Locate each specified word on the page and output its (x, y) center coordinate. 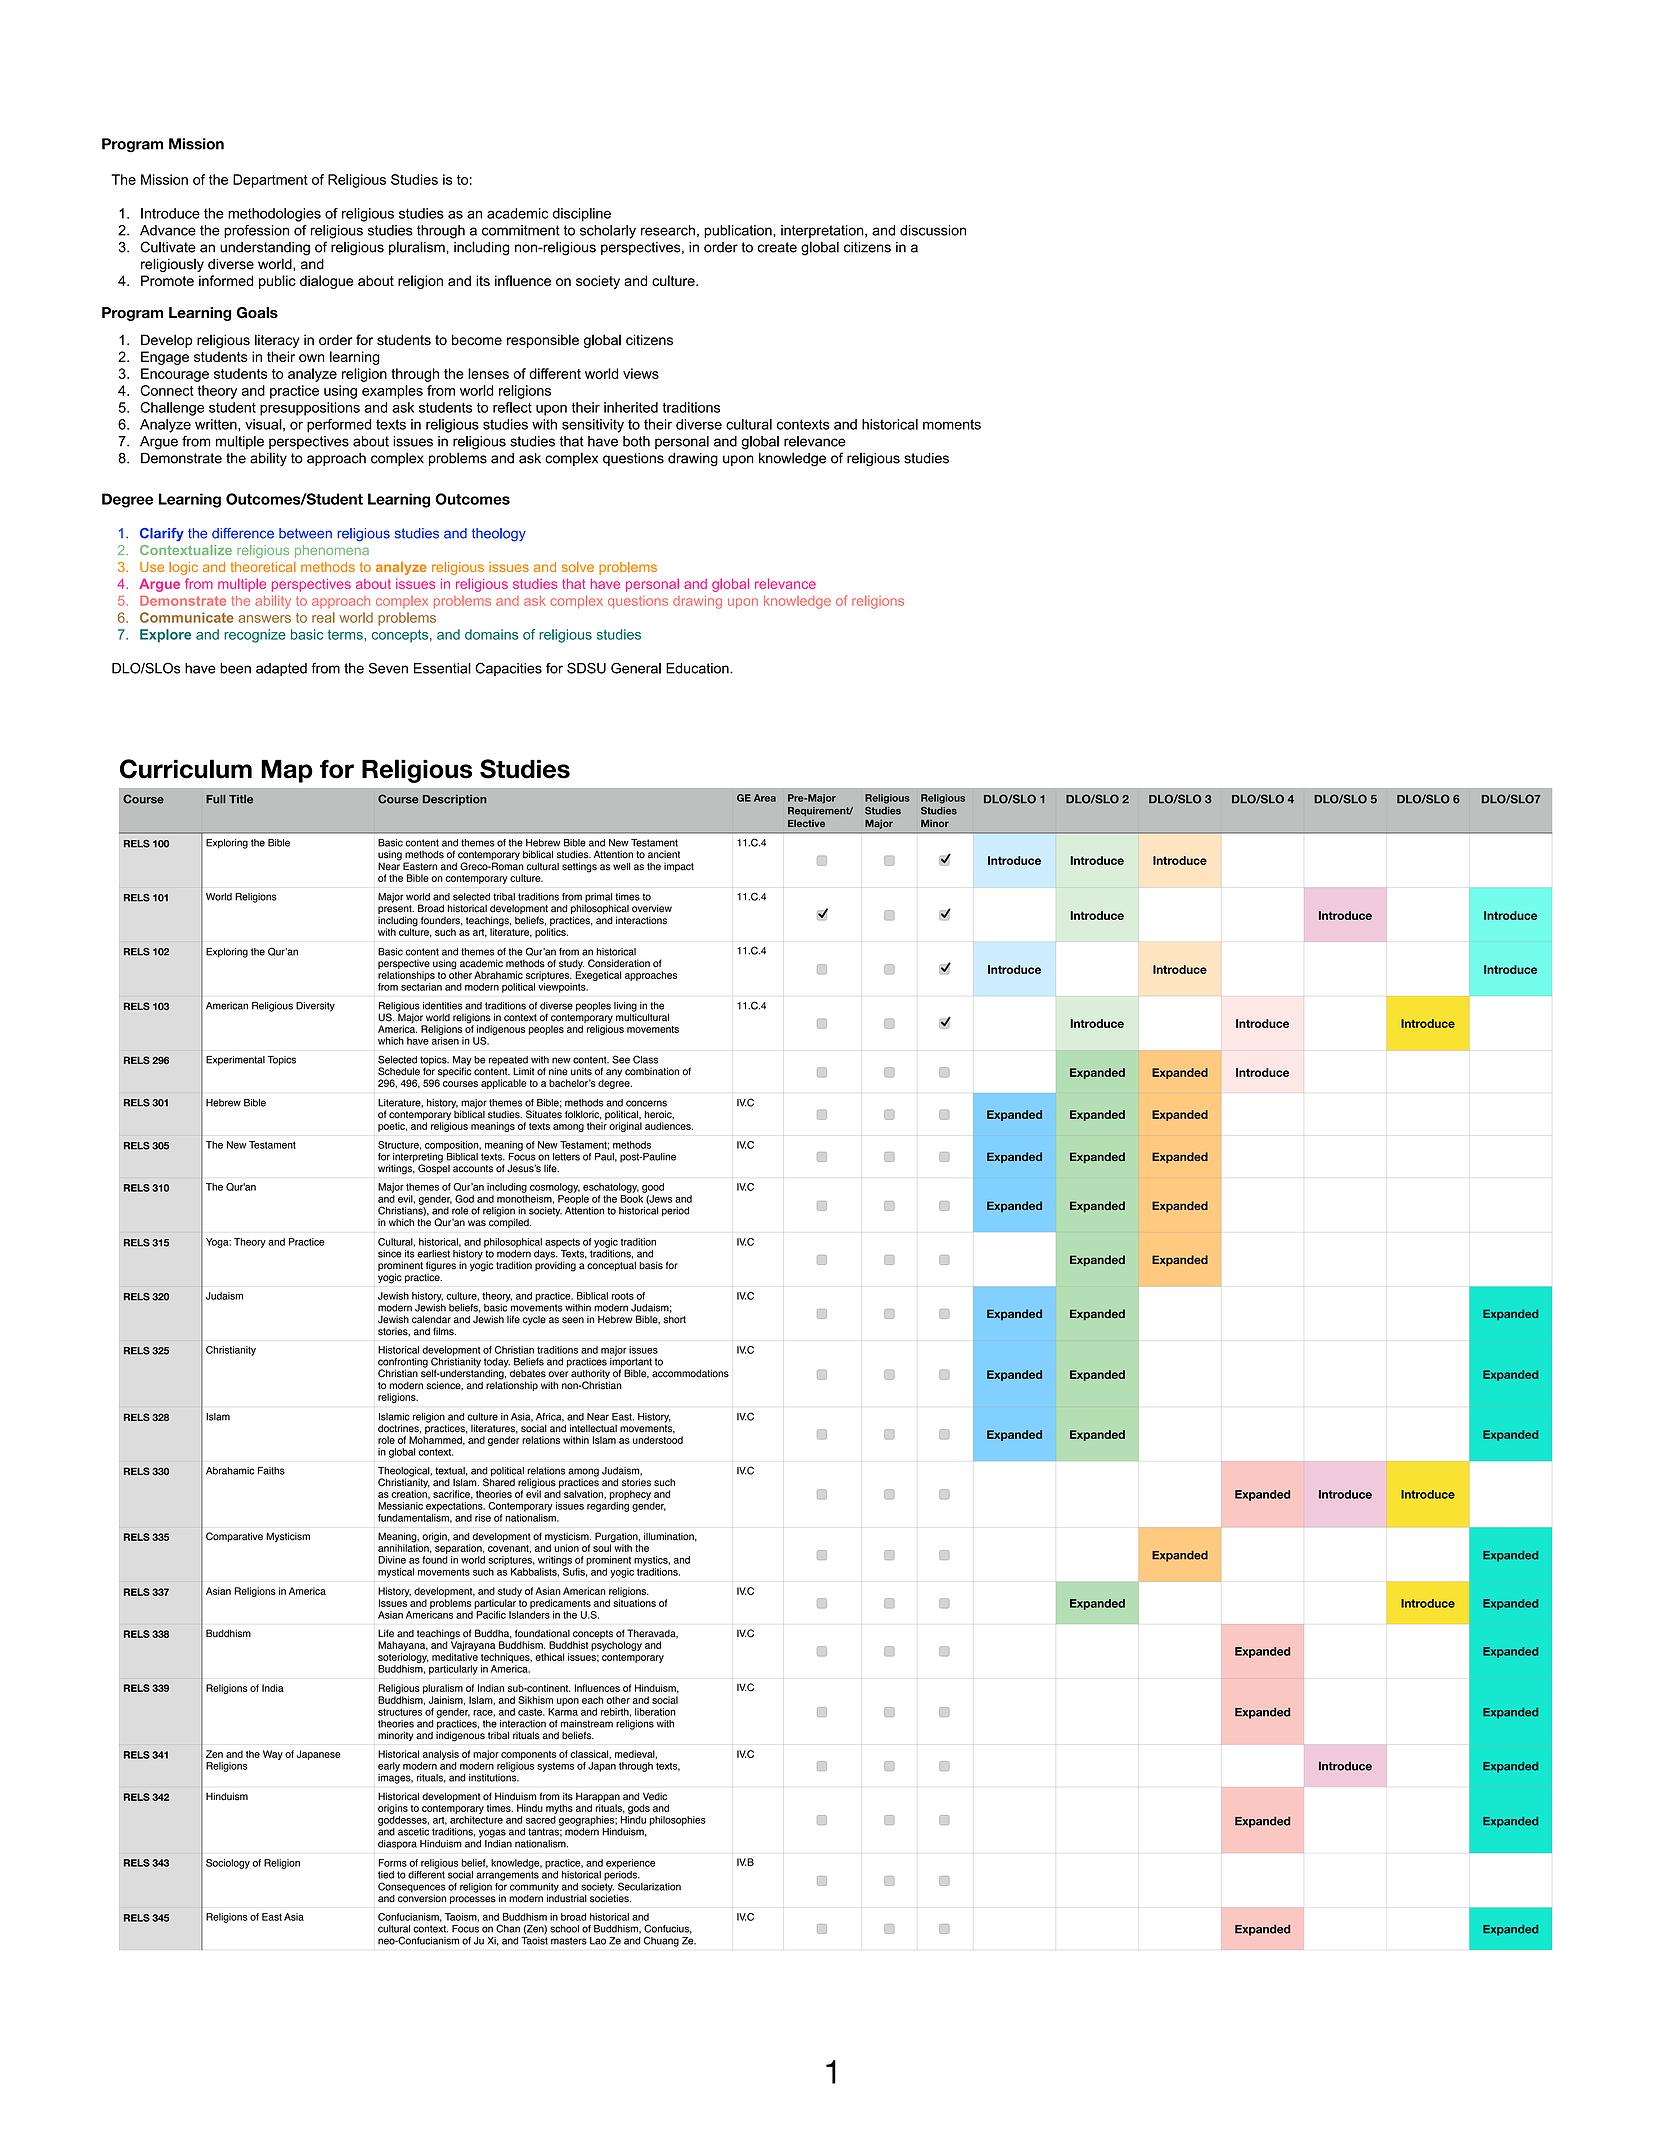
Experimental (235, 1061)
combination (652, 1071)
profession (256, 231)
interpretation (823, 231)
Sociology (228, 1864)
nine (558, 1071)
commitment (521, 230)
